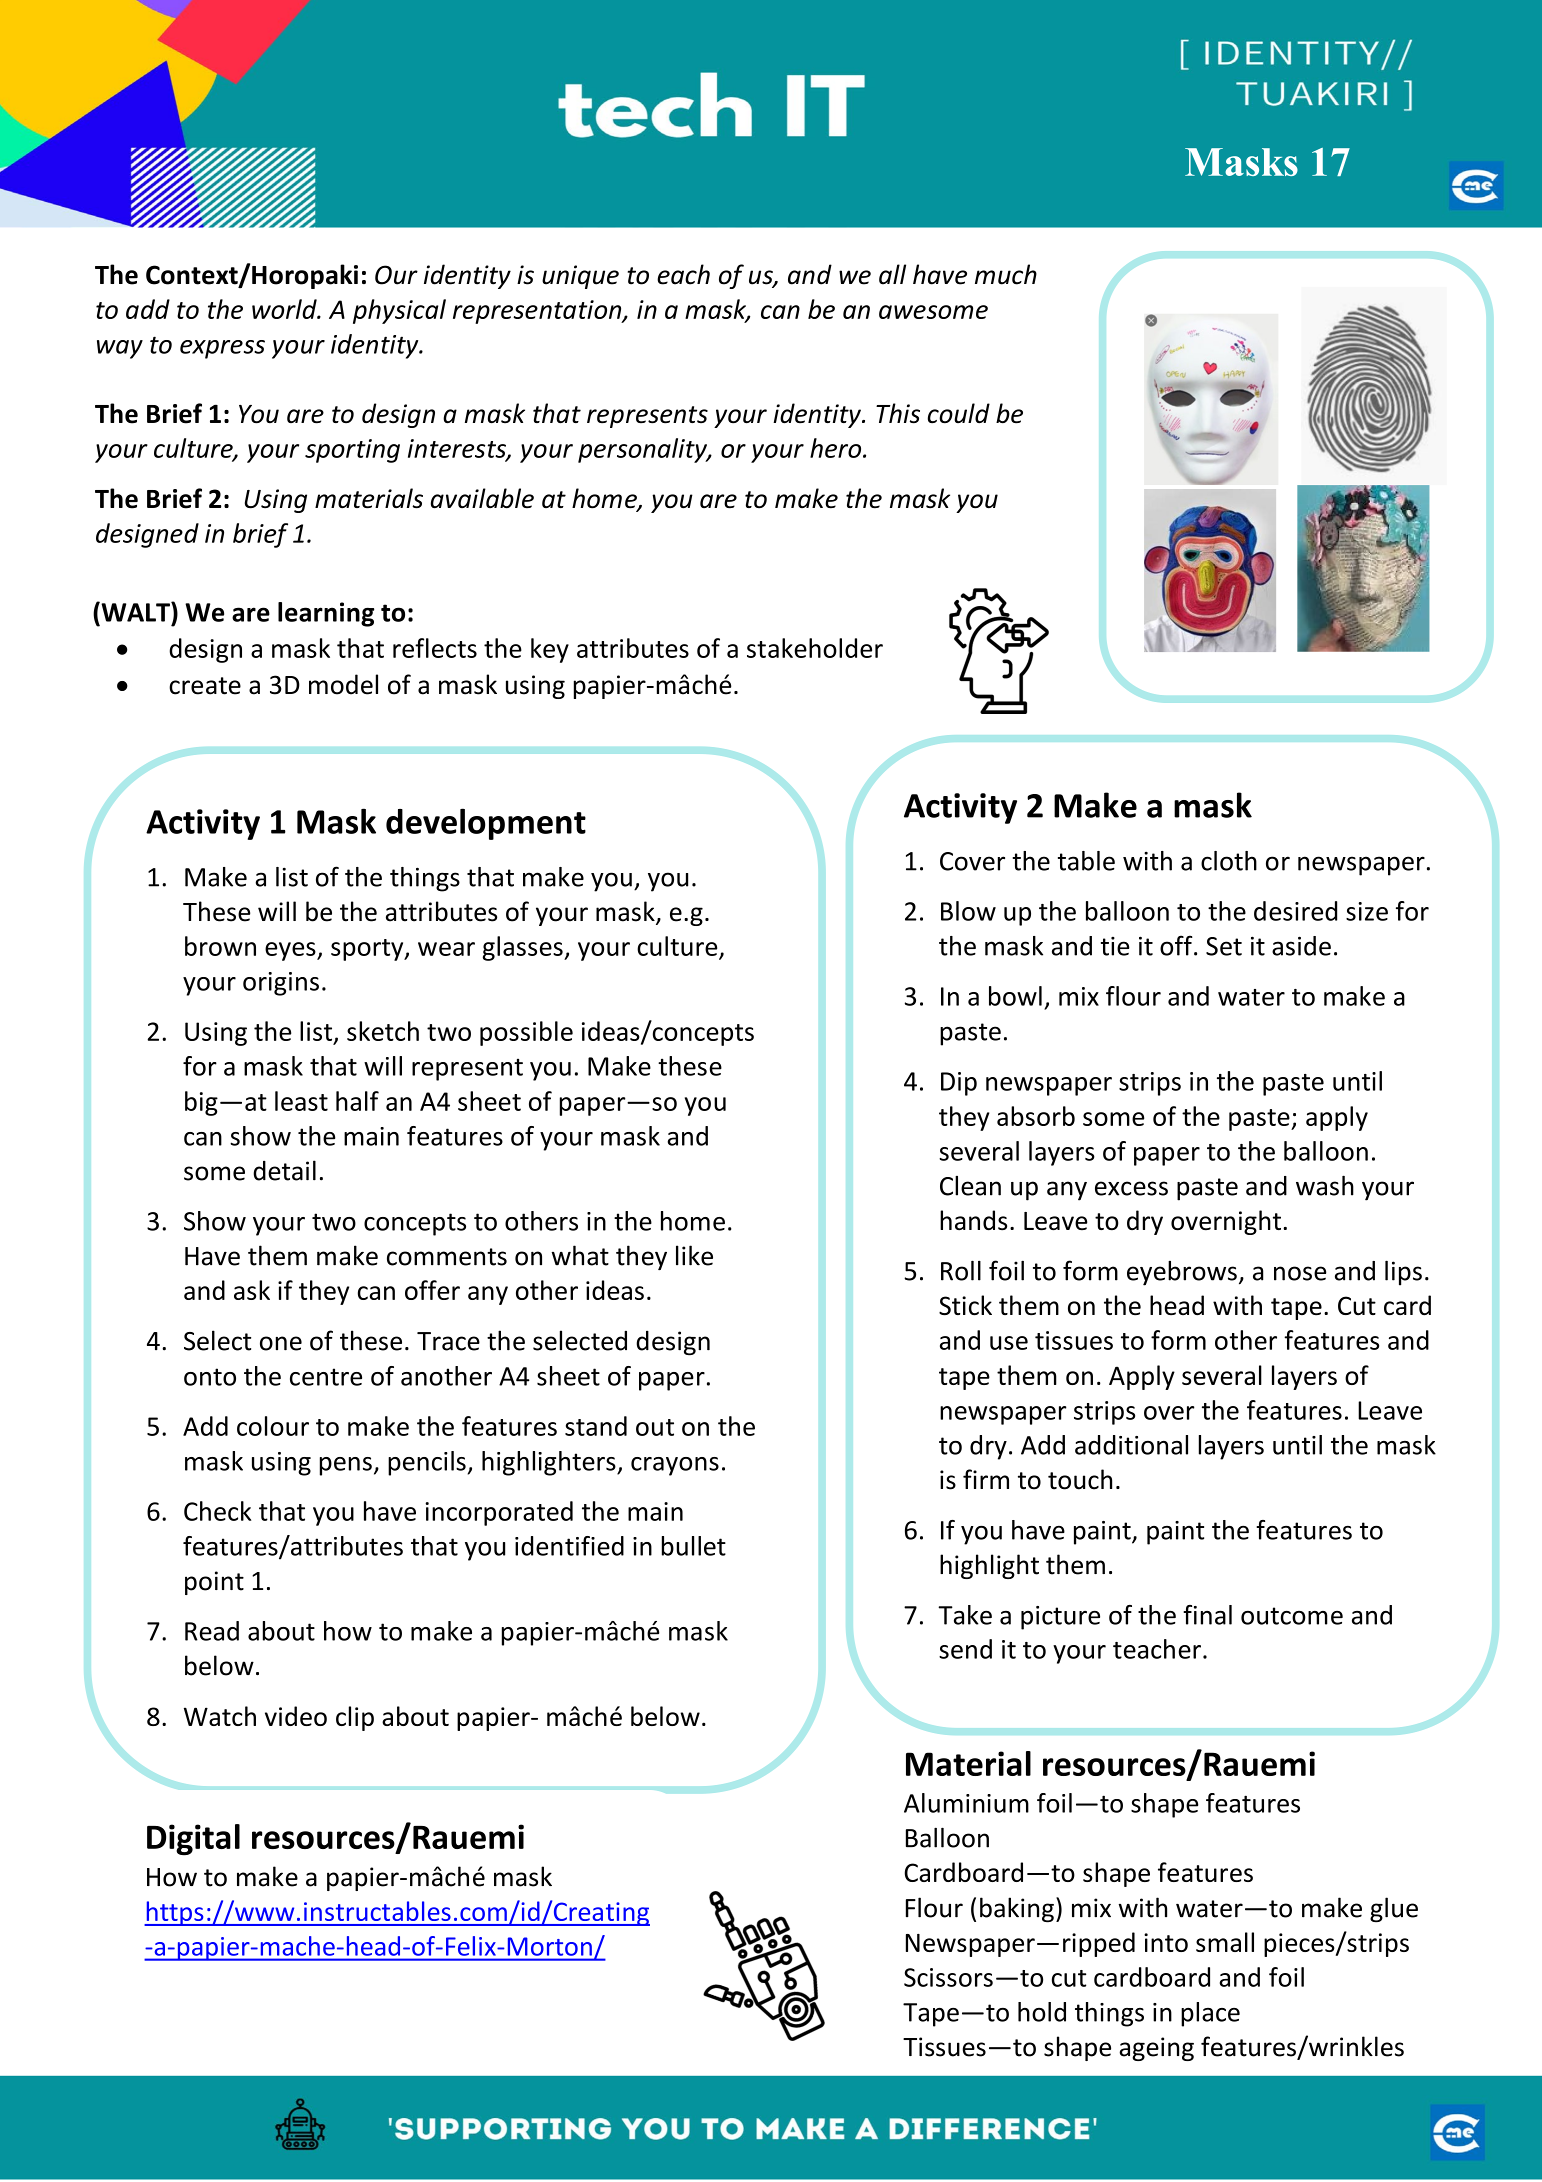  I want to click on detail, so click(284, 1170).
